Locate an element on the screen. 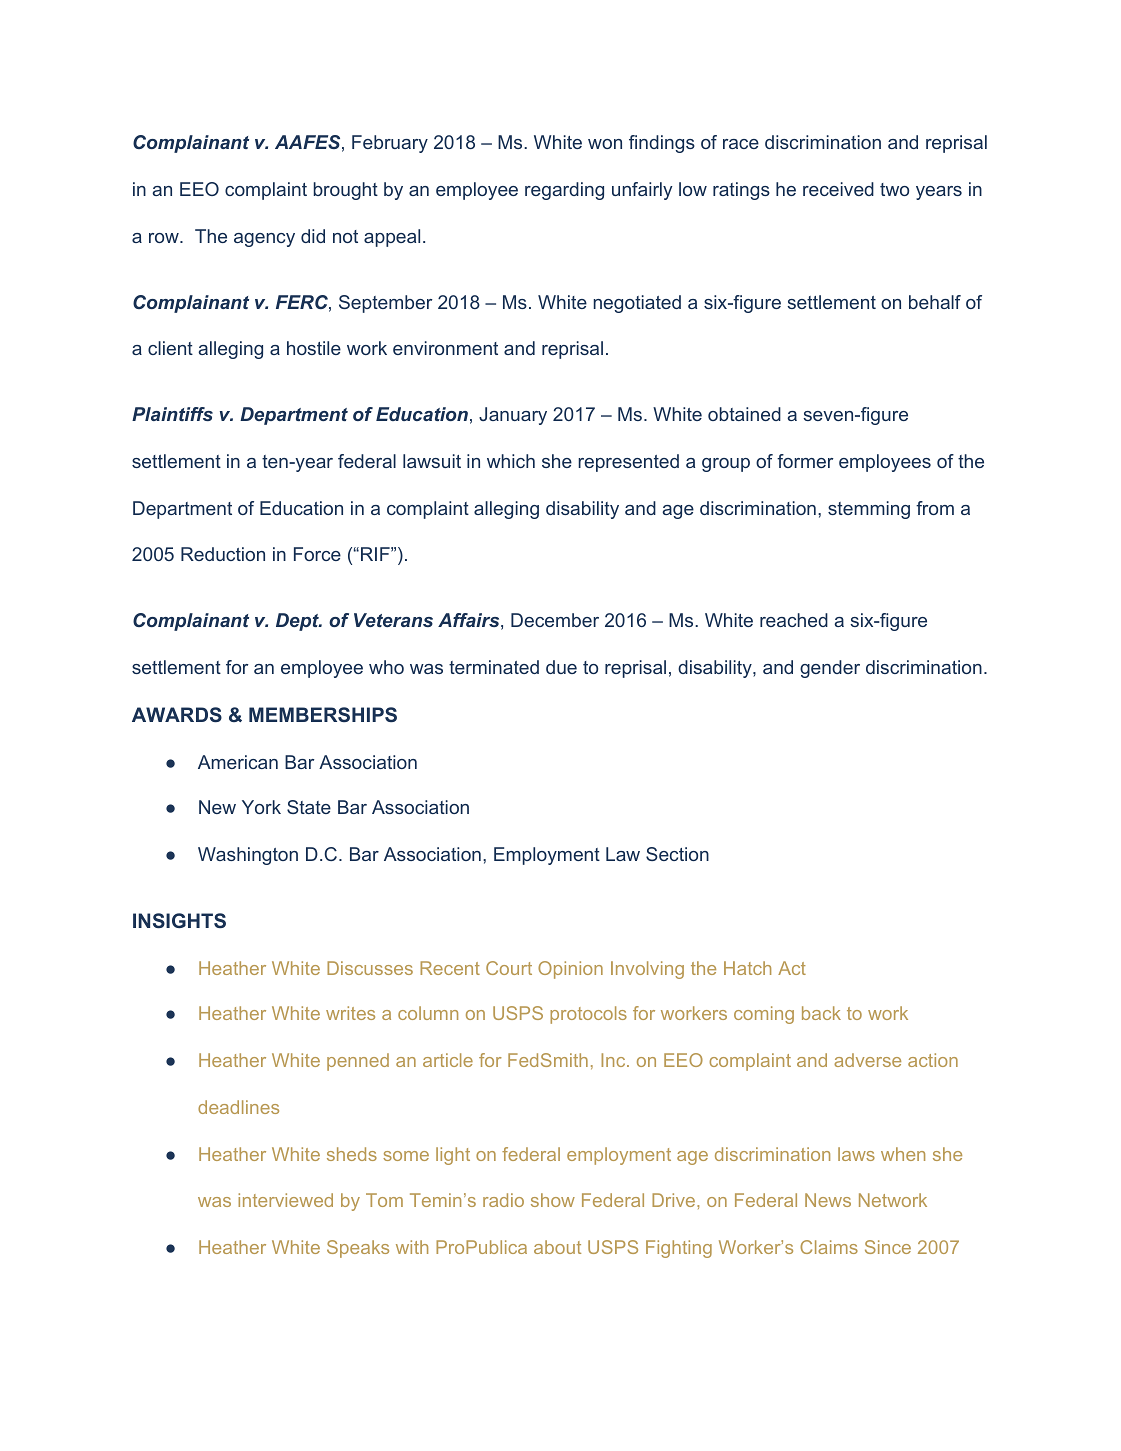 This screenshot has height=1451, width=1121. INSIGHTS is located at coordinates (179, 920).
